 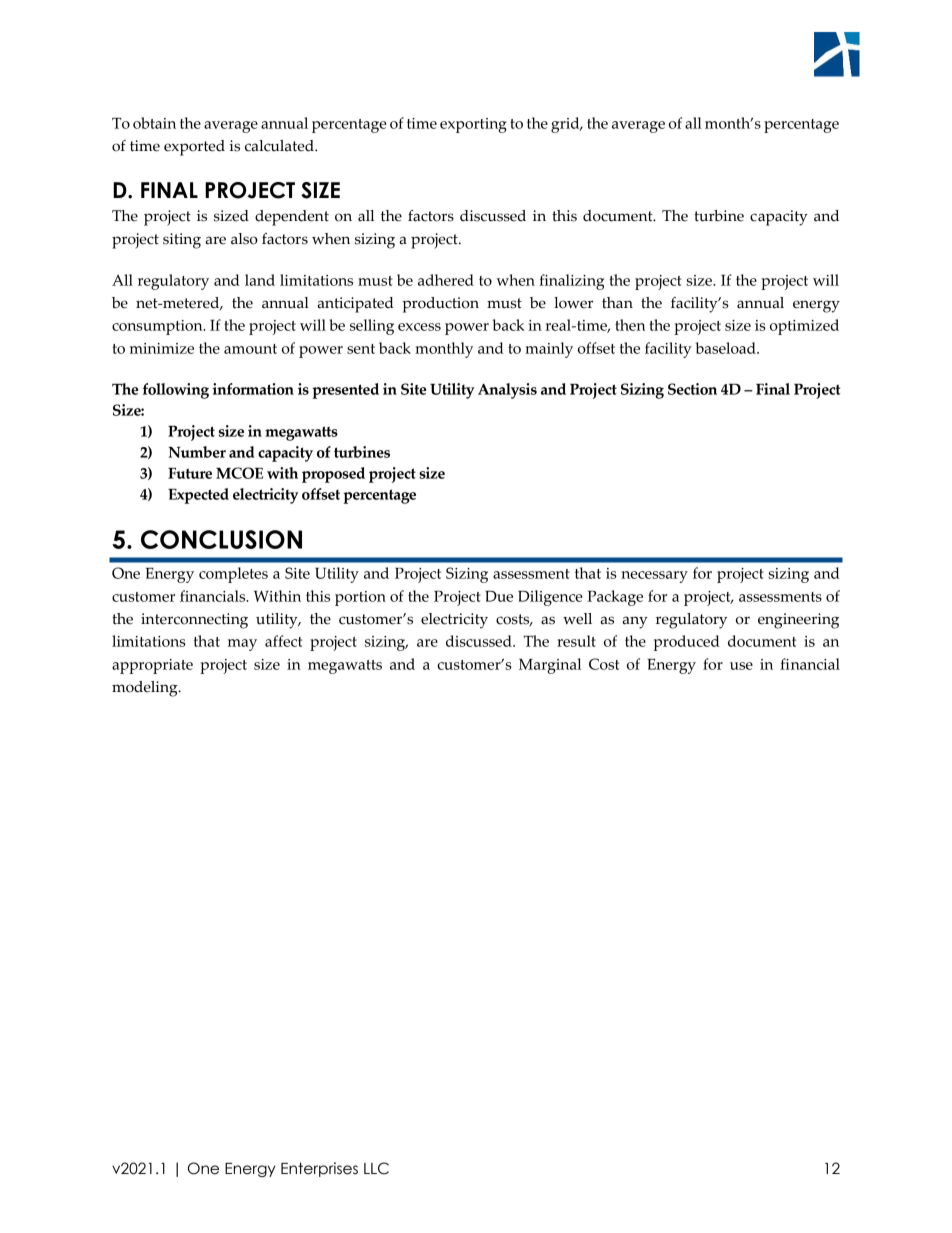 What do you see at coordinates (499, 596) in the screenshot?
I see `Due` at bounding box center [499, 596].
